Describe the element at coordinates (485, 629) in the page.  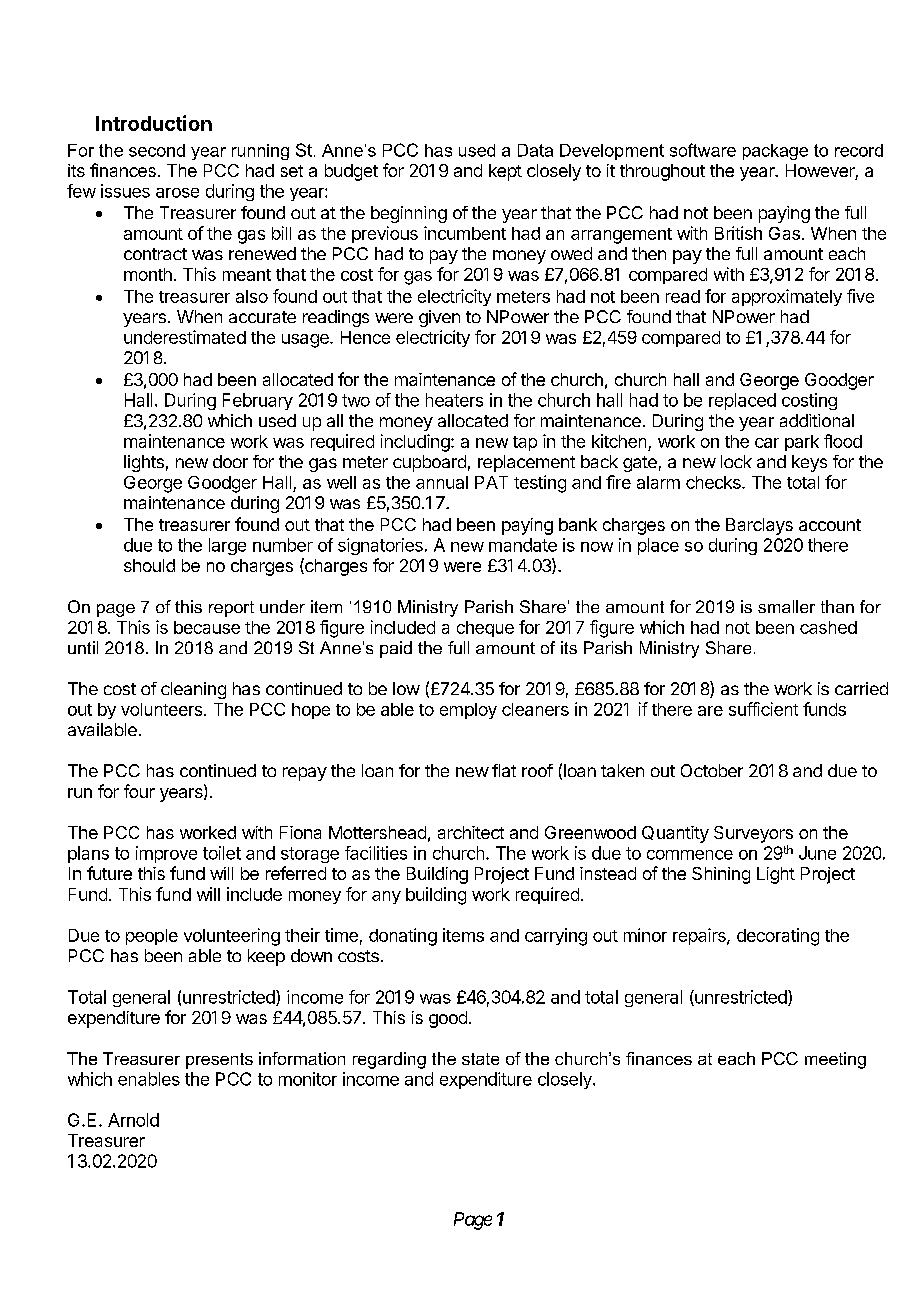
I see `cheque` at that location.
